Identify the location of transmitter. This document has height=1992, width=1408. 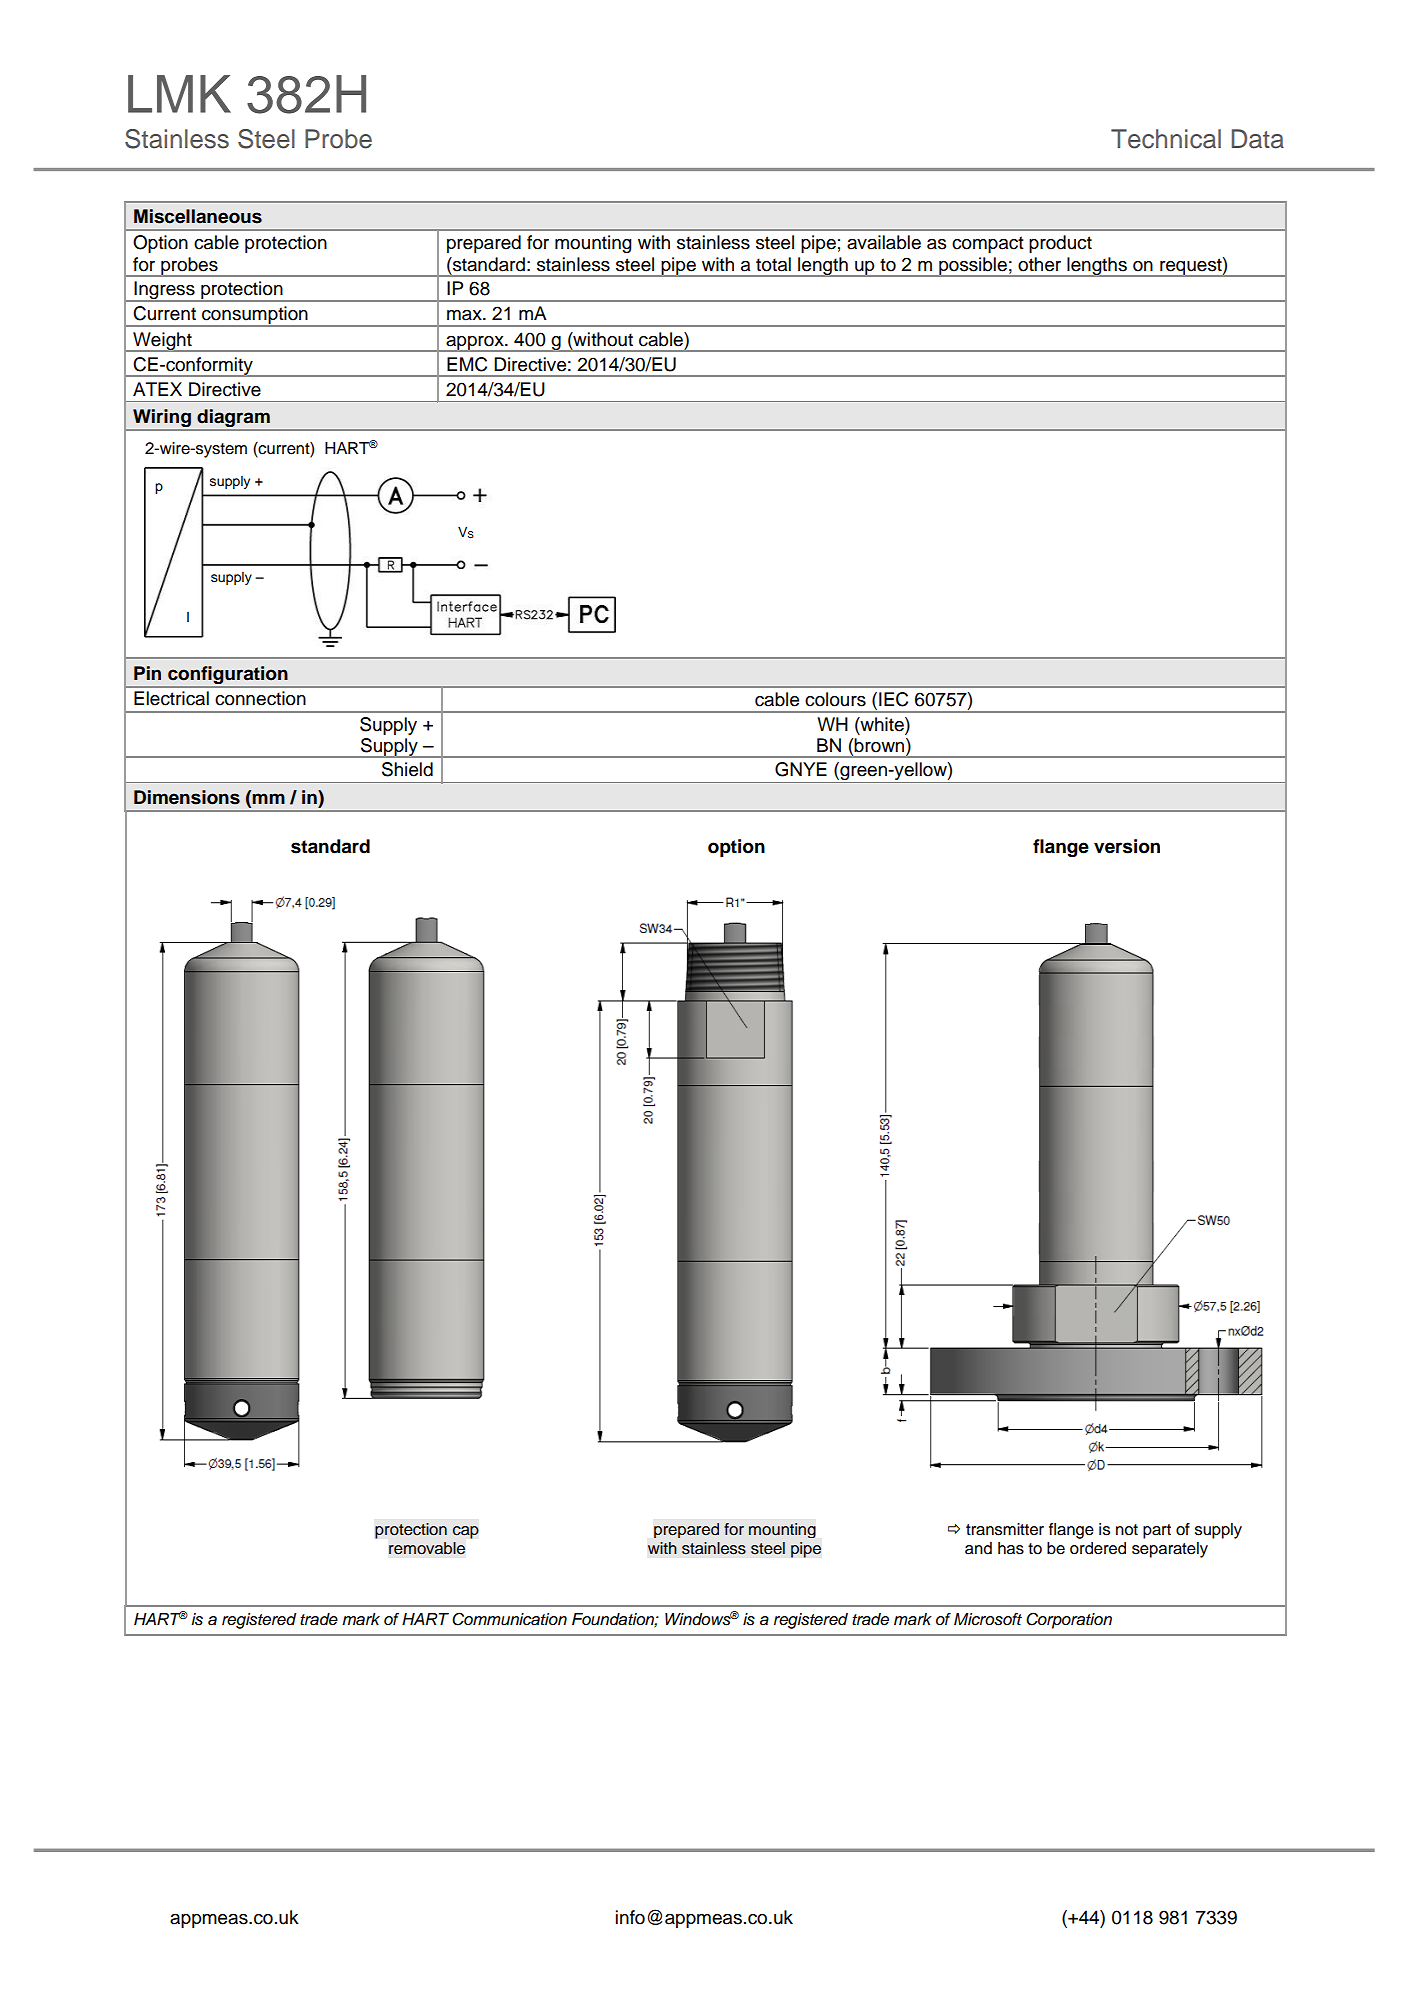
(1005, 1529).
